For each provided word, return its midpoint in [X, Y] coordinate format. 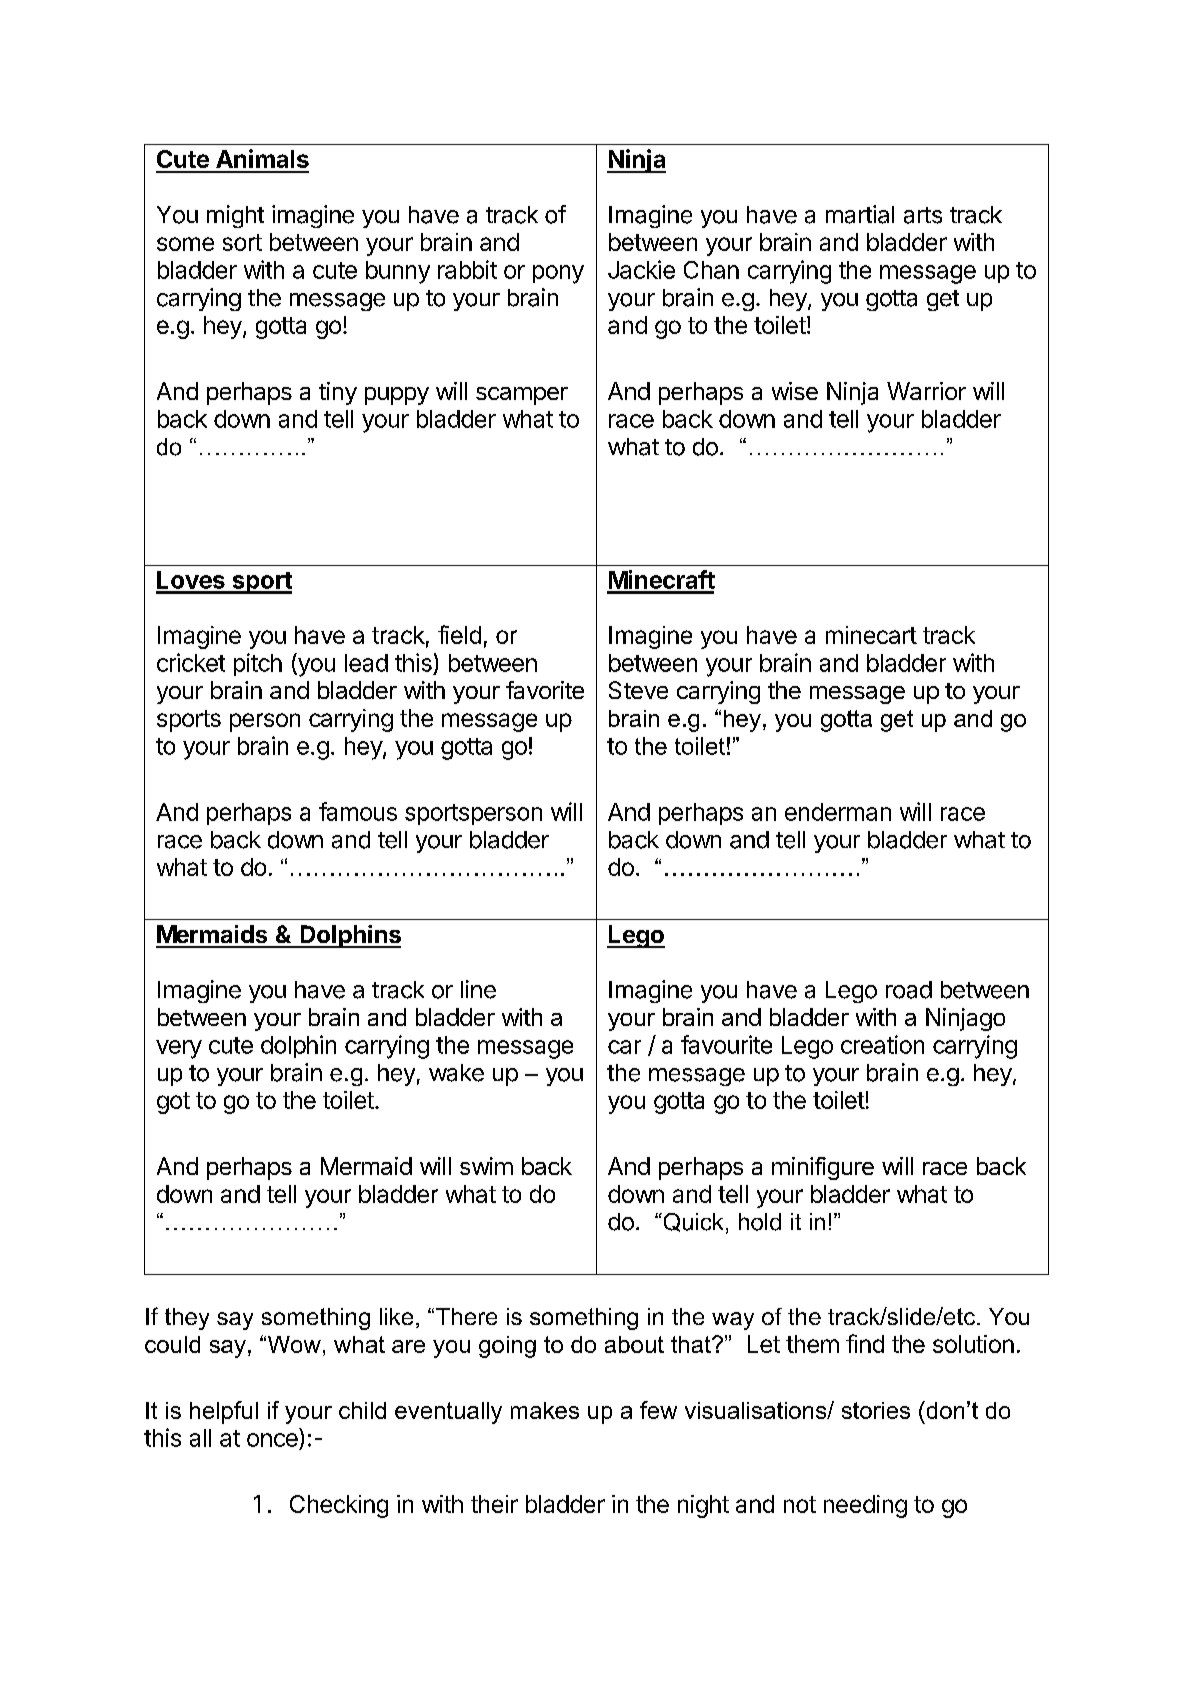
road [909, 990]
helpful [224, 1412]
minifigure [823, 1168]
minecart [871, 635]
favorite [545, 690]
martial [860, 214]
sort [242, 242]
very [179, 1049]
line [478, 989]
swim [486, 1166]
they [187, 1319]
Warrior [926, 391]
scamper [522, 396]
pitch [258, 664]
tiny [338, 393]
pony [558, 274]
